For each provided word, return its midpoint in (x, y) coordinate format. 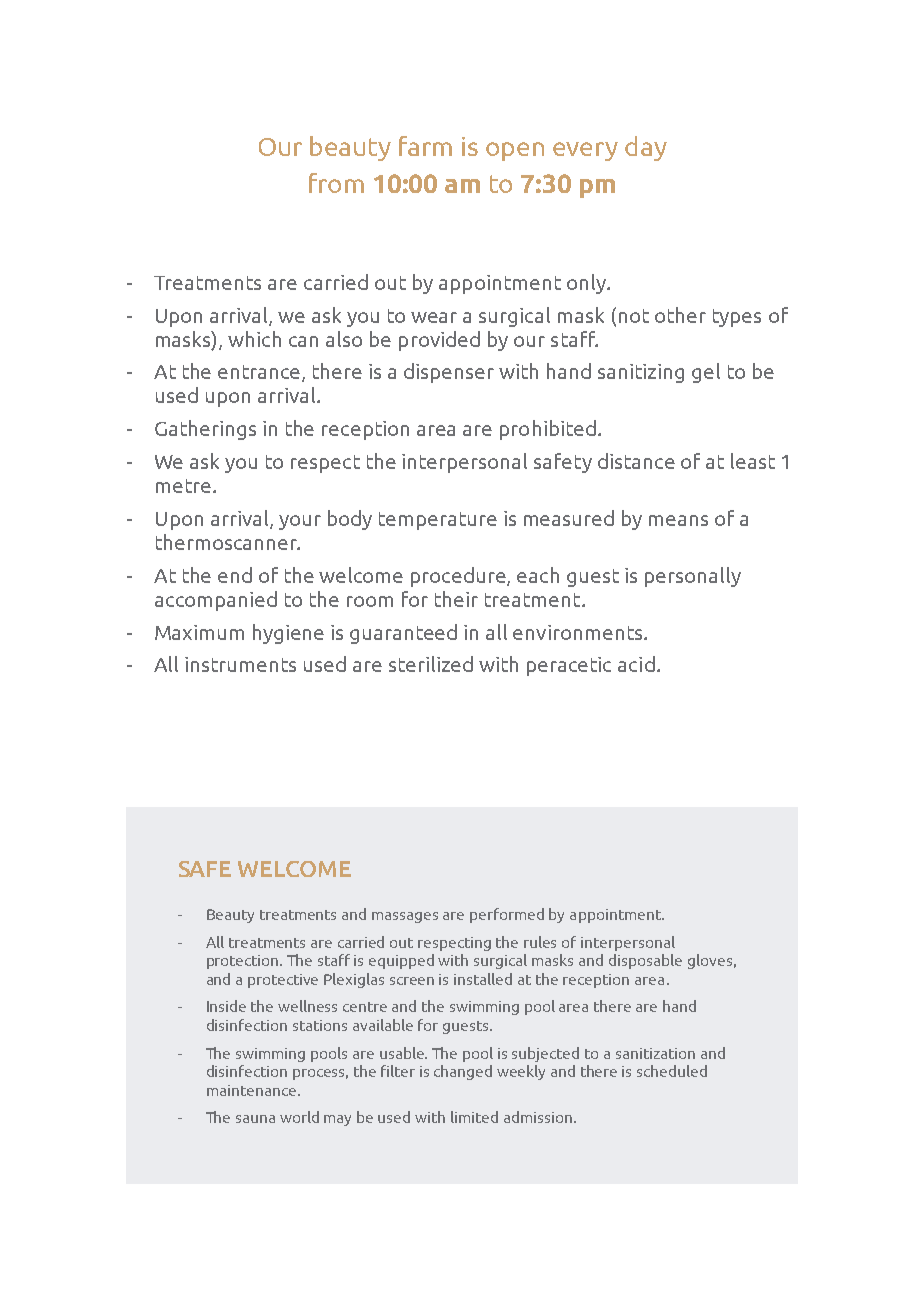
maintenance (251, 1090)
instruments (240, 664)
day (646, 148)
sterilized (431, 664)
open (515, 151)
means (678, 520)
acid (636, 664)
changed (463, 1072)
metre (183, 486)
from (336, 183)
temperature (438, 521)
